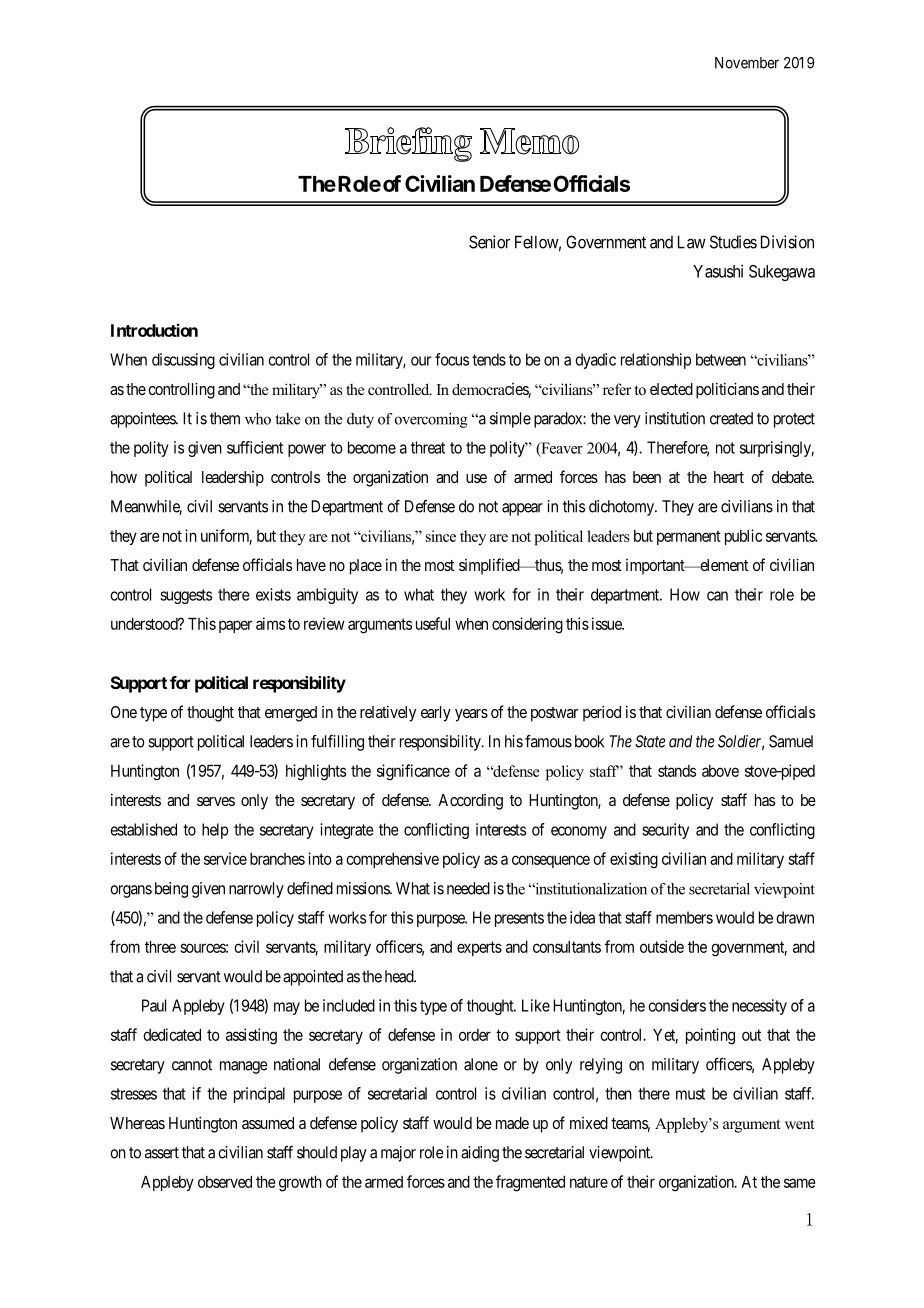 The width and height of the screenshot is (924, 1308). Describe the element at coordinates (747, 63) in the screenshot. I see `November` at that location.
